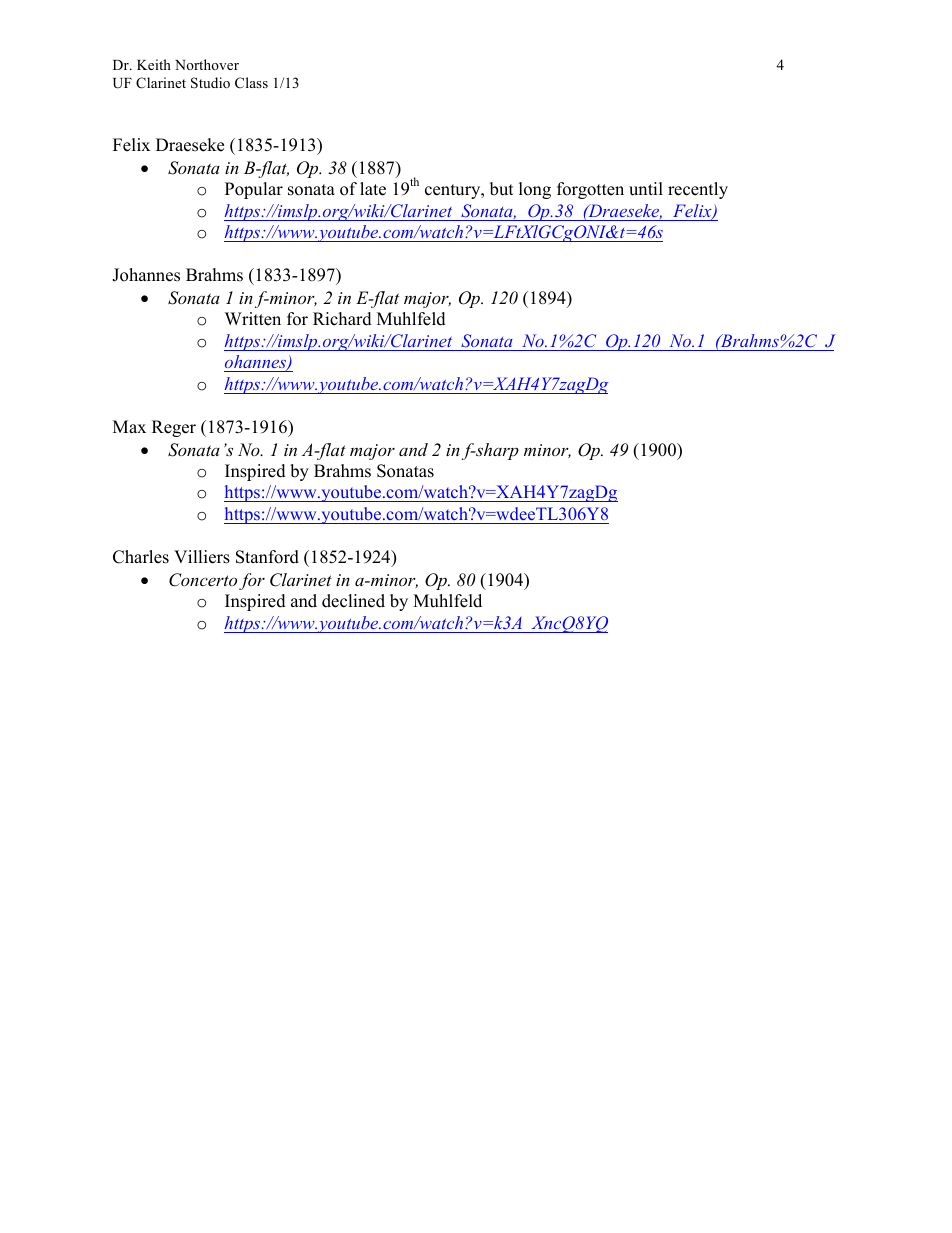 The height and width of the page is (1233, 952). What do you see at coordinates (254, 190) in the page?
I see `Popular` at bounding box center [254, 190].
